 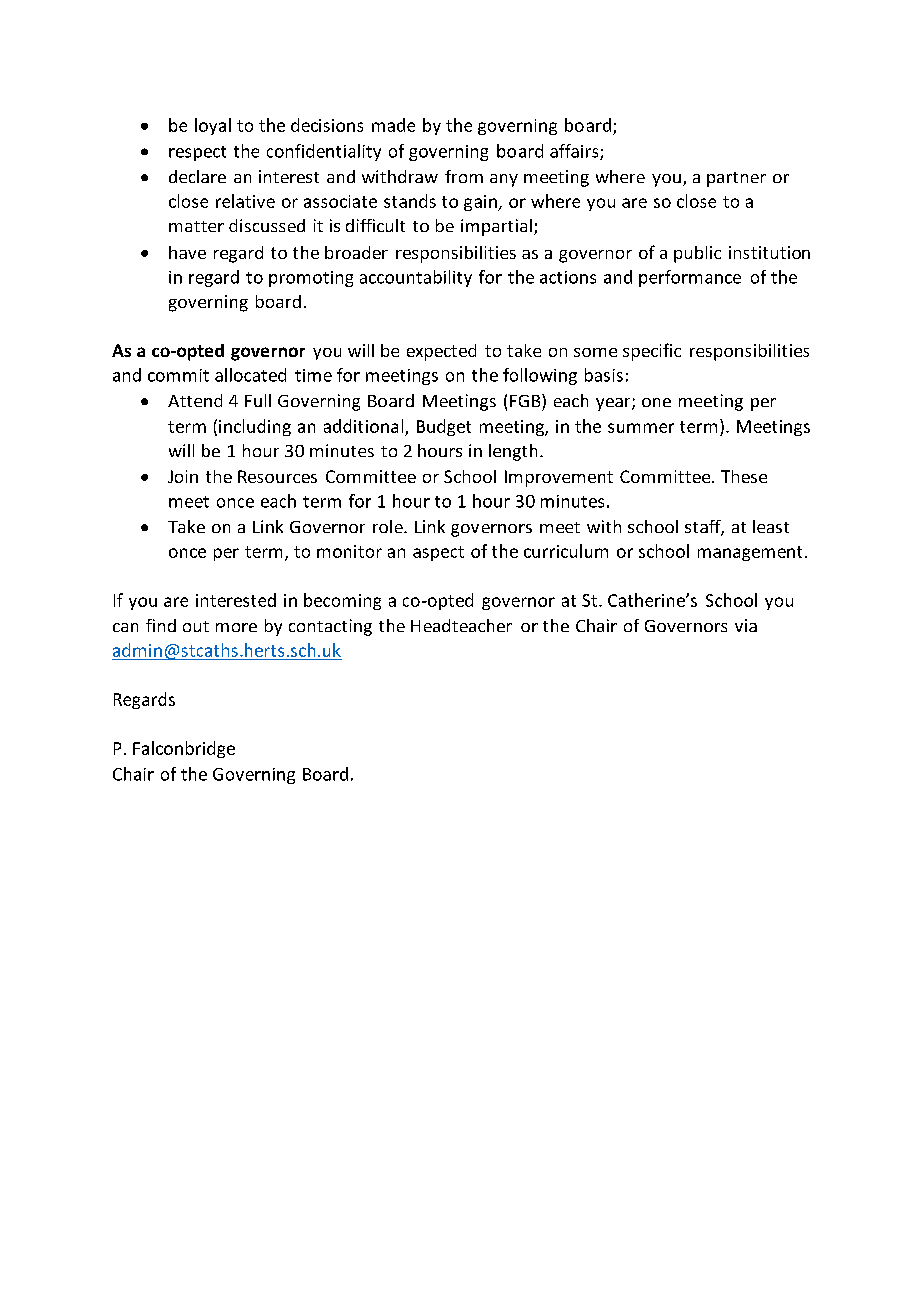 I want to click on have, so click(x=187, y=252).
